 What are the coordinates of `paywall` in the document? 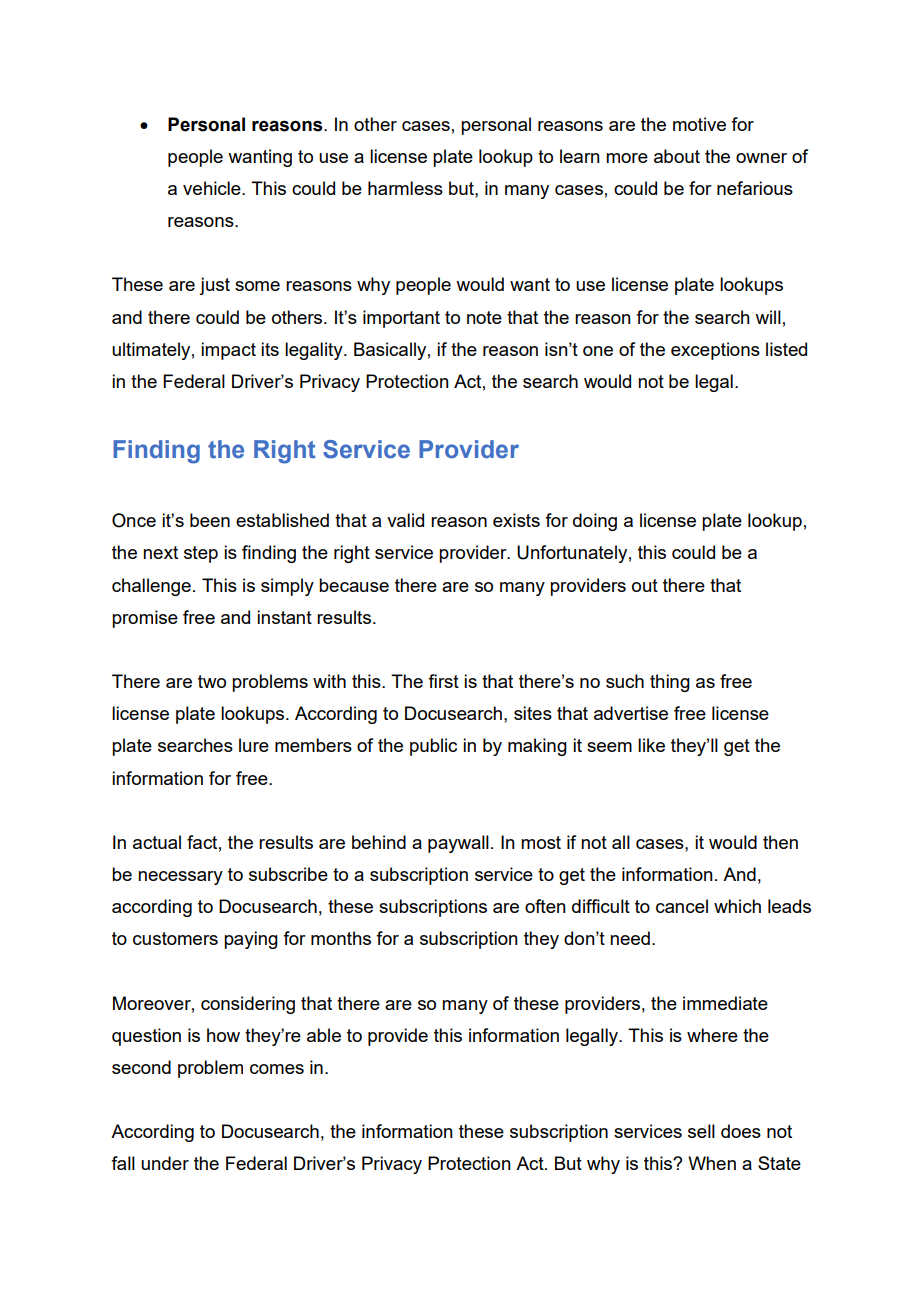 It's located at (458, 844).
